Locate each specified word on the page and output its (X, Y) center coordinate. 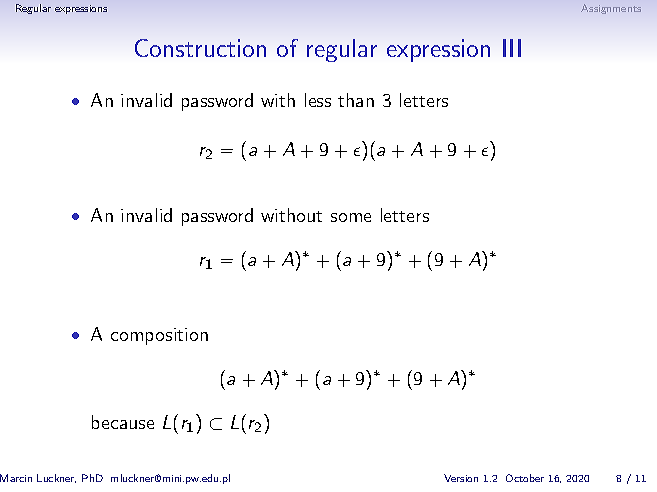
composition (159, 336)
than (356, 100)
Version (461, 478)
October (525, 478)
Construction (200, 48)
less (318, 100)
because (123, 422)
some (351, 217)
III (512, 48)
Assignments (611, 9)
